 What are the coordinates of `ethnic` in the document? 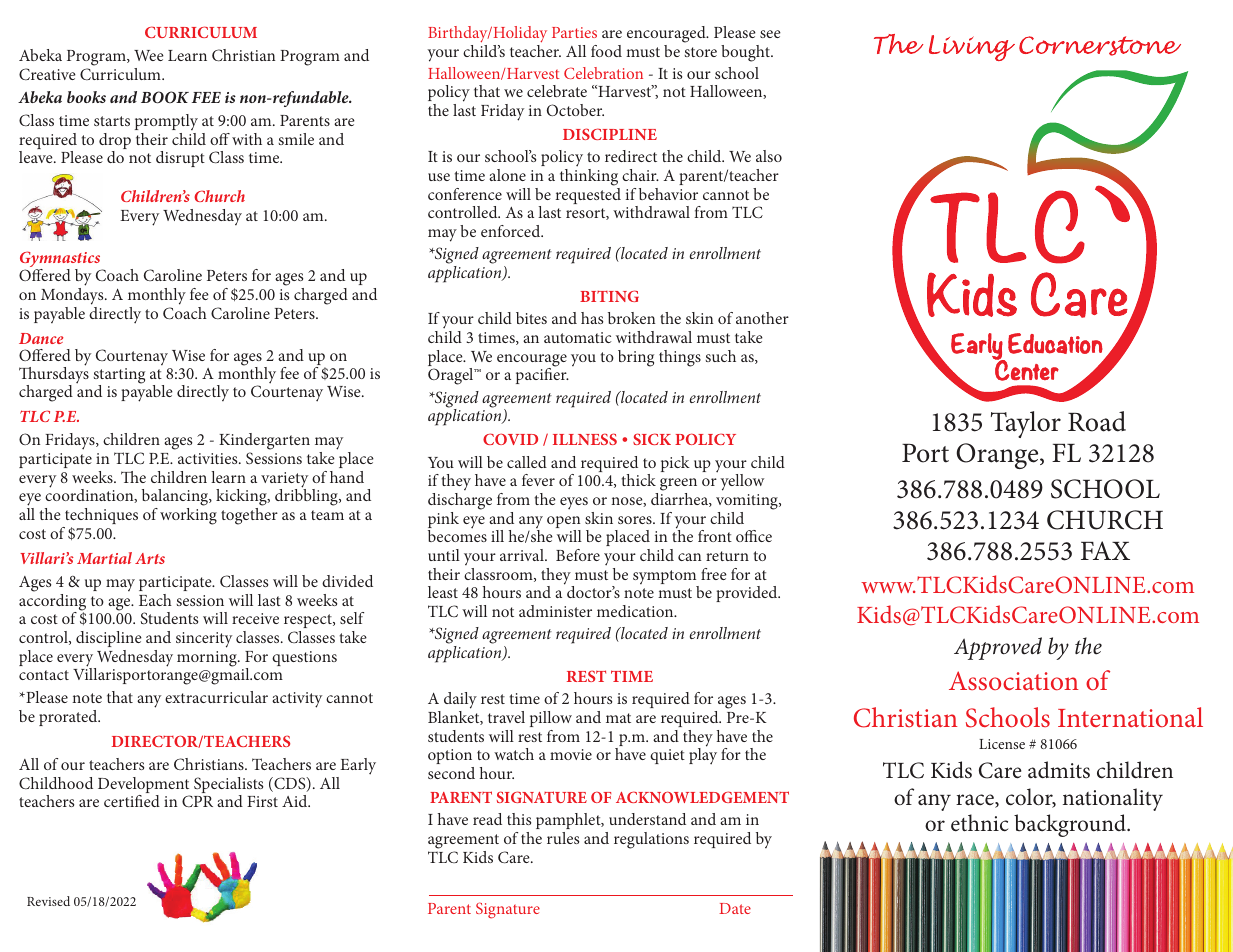 It's located at (979, 823).
